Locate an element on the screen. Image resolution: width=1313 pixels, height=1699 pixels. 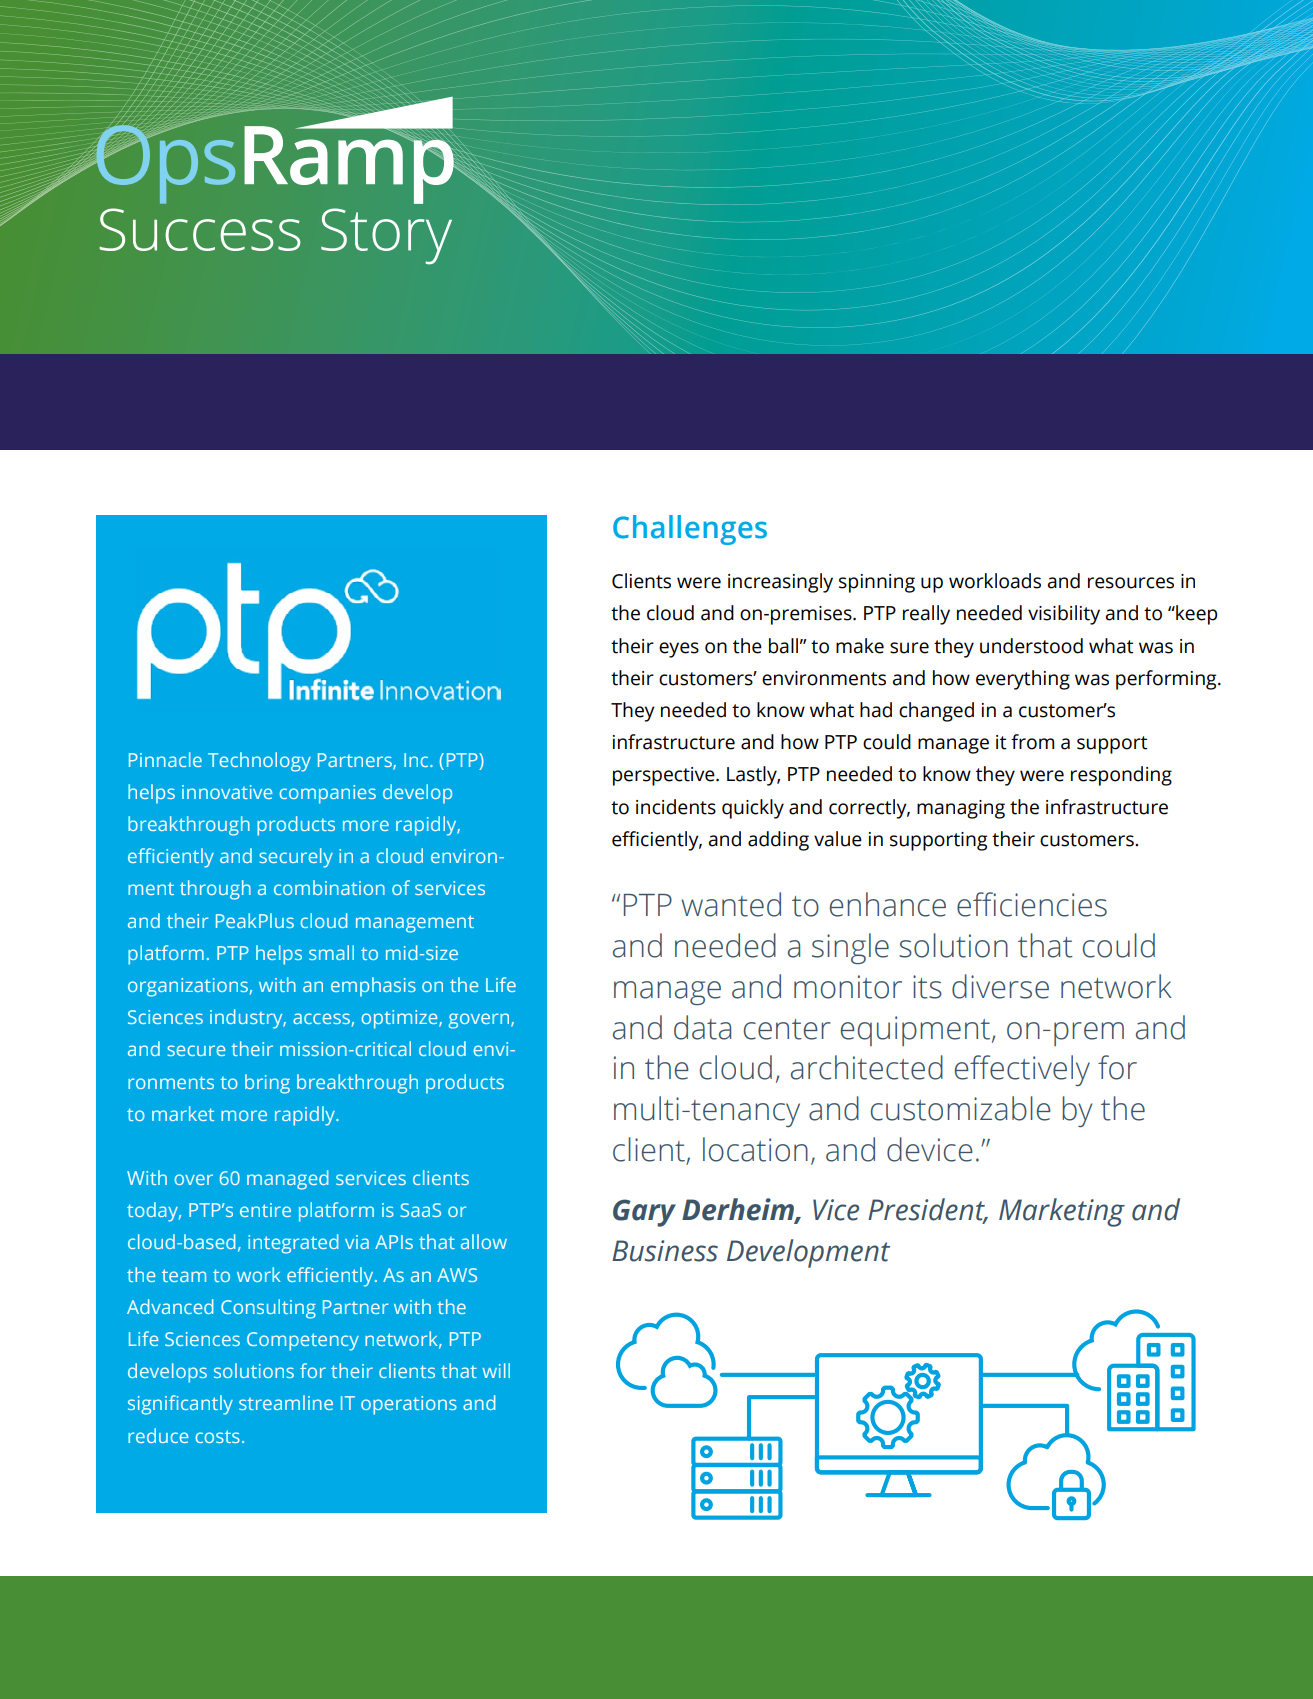
companies is located at coordinates (328, 794).
